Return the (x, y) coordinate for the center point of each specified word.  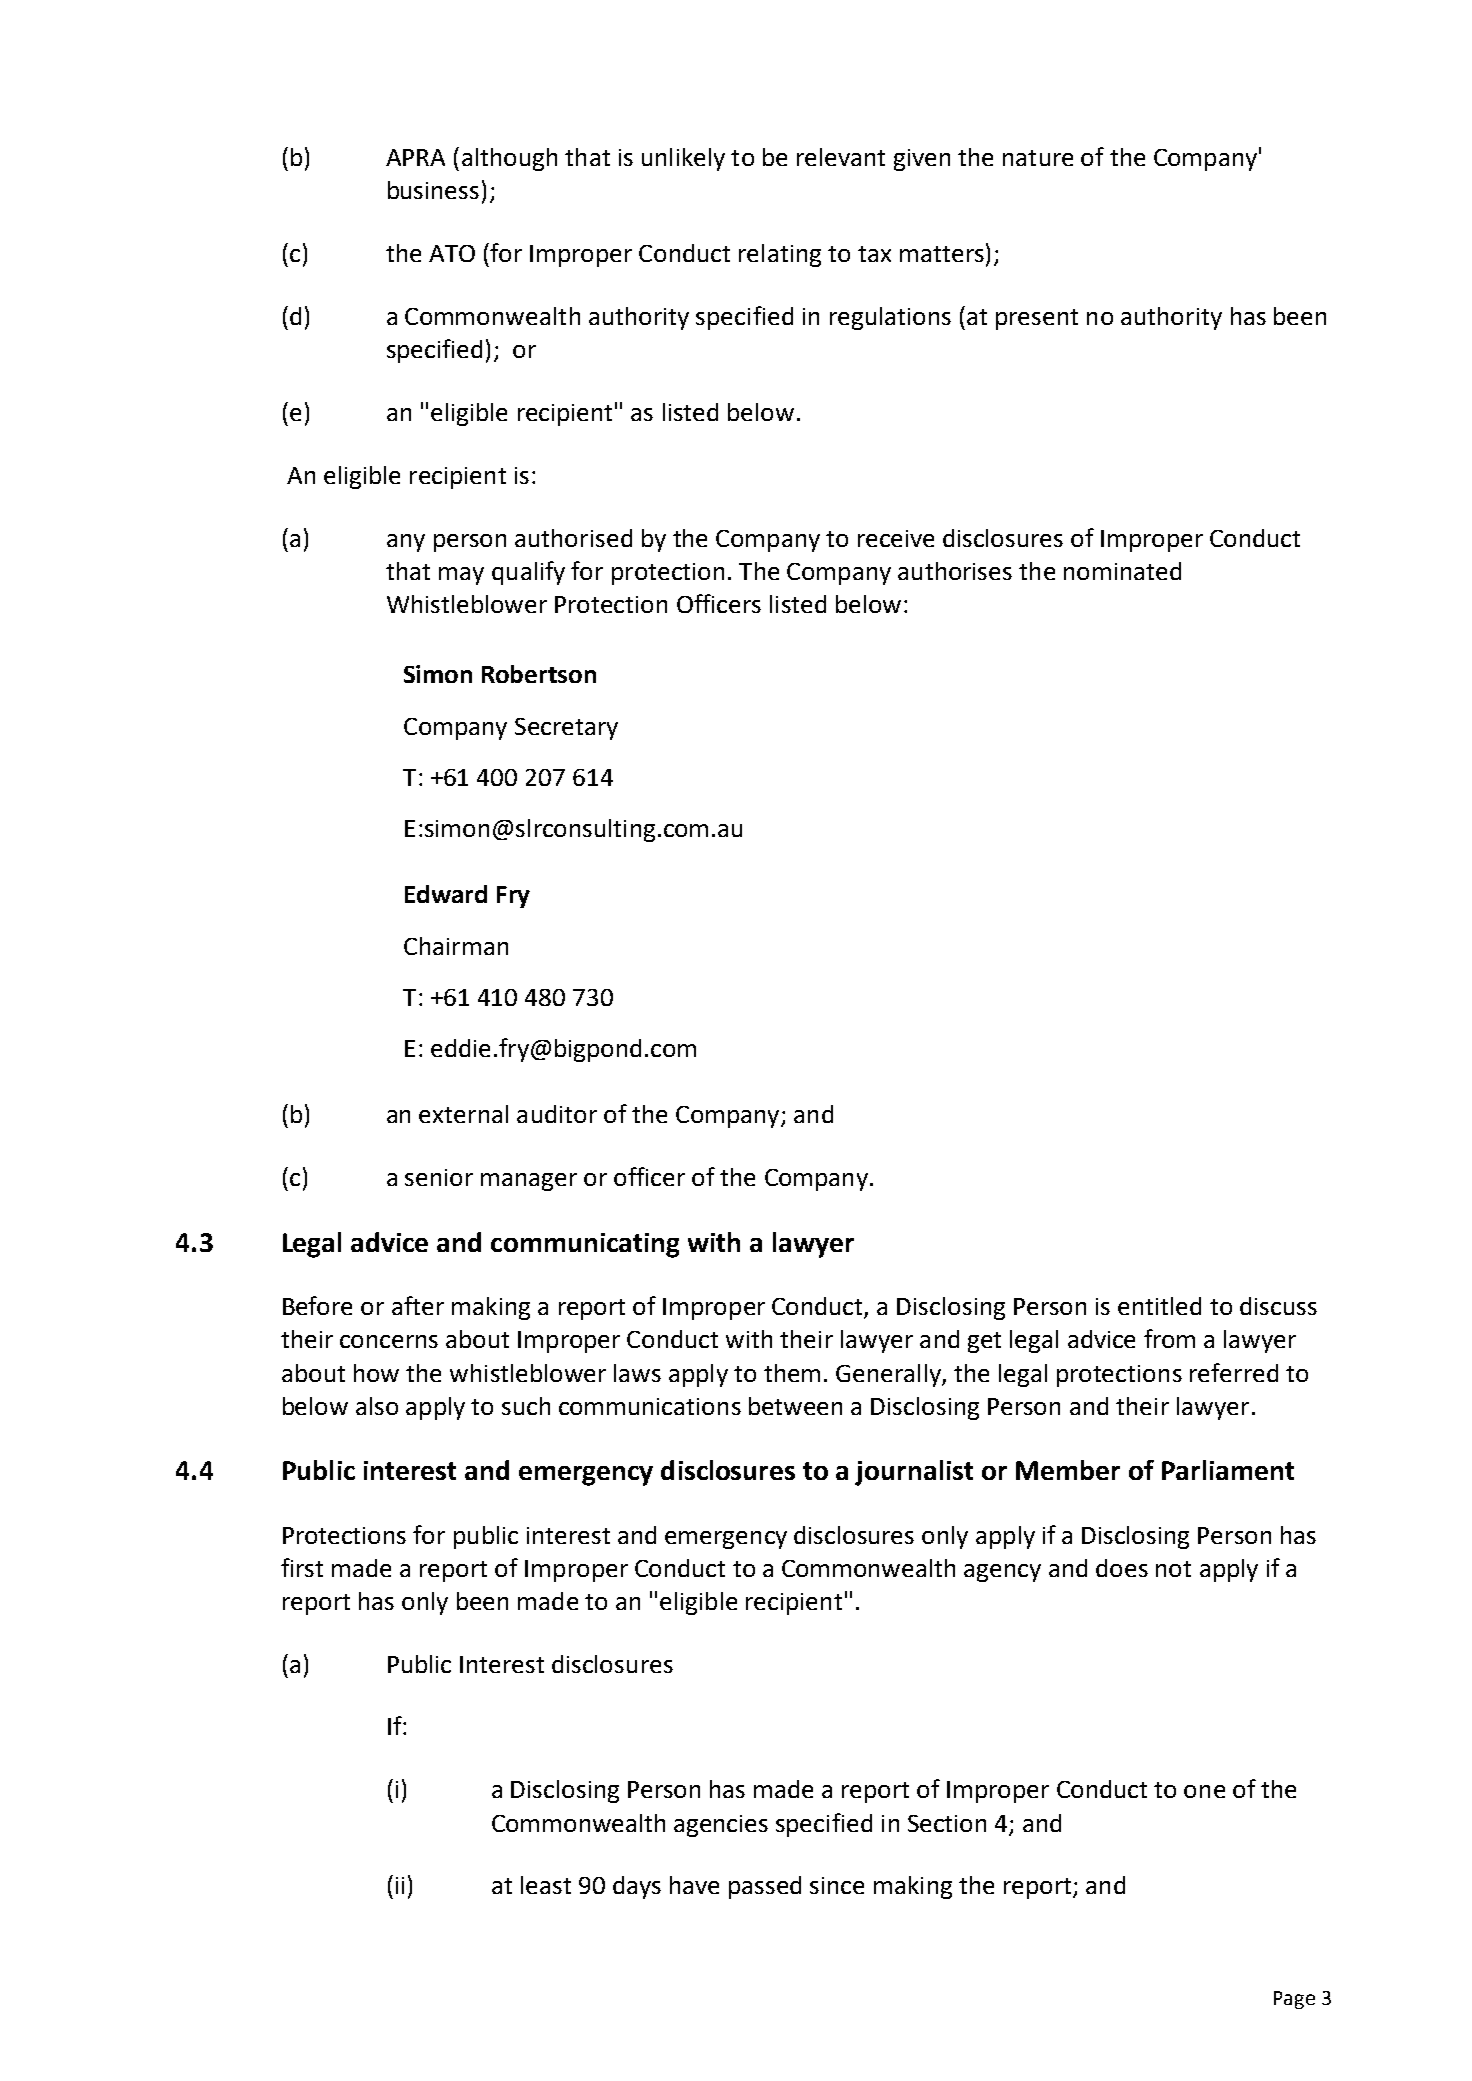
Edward (446, 894)
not (1173, 1569)
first (302, 1567)
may (461, 576)
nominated (1122, 571)
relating (780, 255)
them (792, 1373)
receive (896, 538)
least (546, 1885)
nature (1038, 158)
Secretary (566, 729)
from (1169, 1338)
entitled (1159, 1306)
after (418, 1305)
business (433, 190)
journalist (914, 1473)
